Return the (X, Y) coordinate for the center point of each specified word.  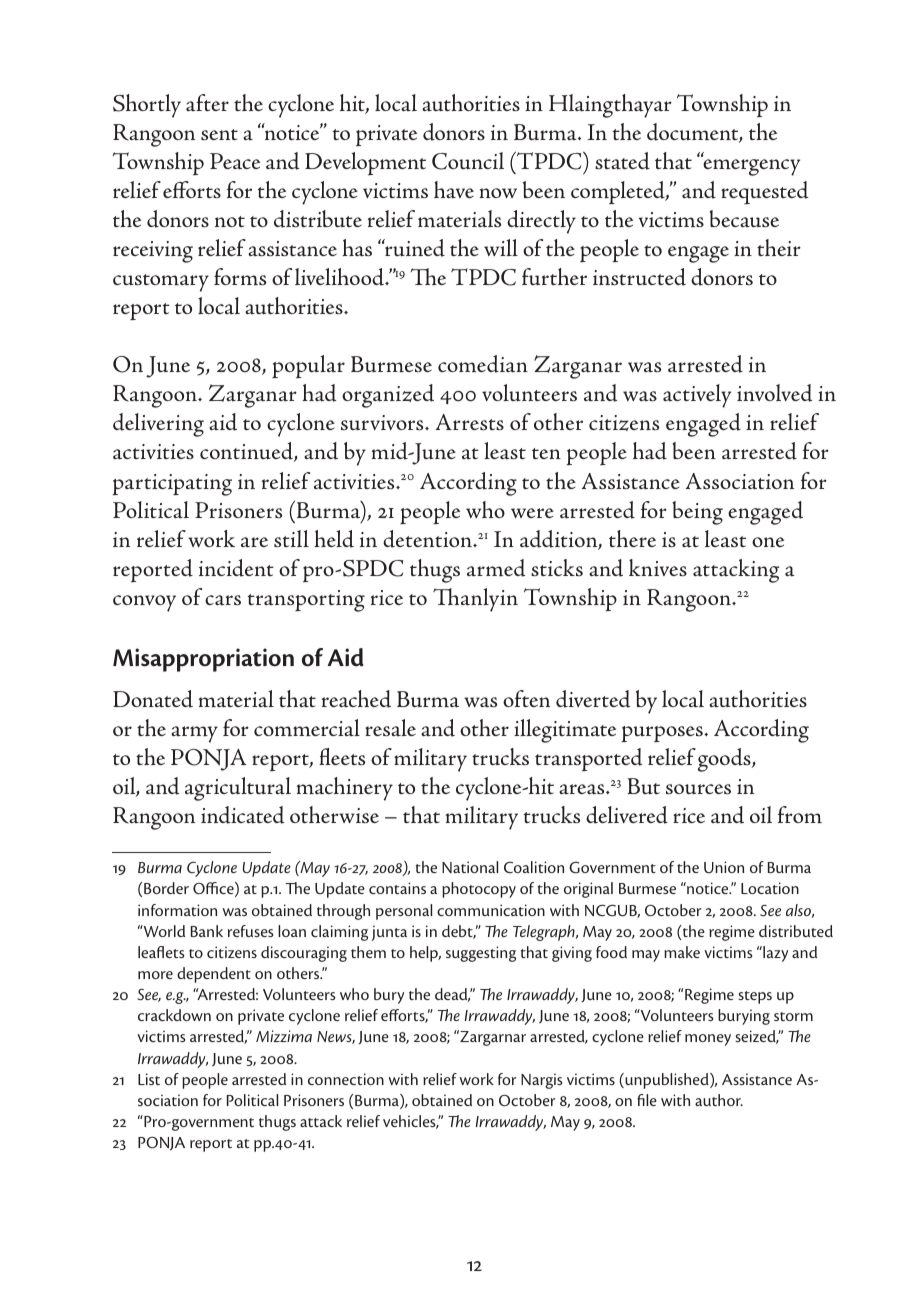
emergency (751, 167)
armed (496, 568)
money (708, 1040)
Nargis (542, 1081)
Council (468, 161)
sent (219, 134)
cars (223, 600)
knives (658, 567)
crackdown (174, 1015)
